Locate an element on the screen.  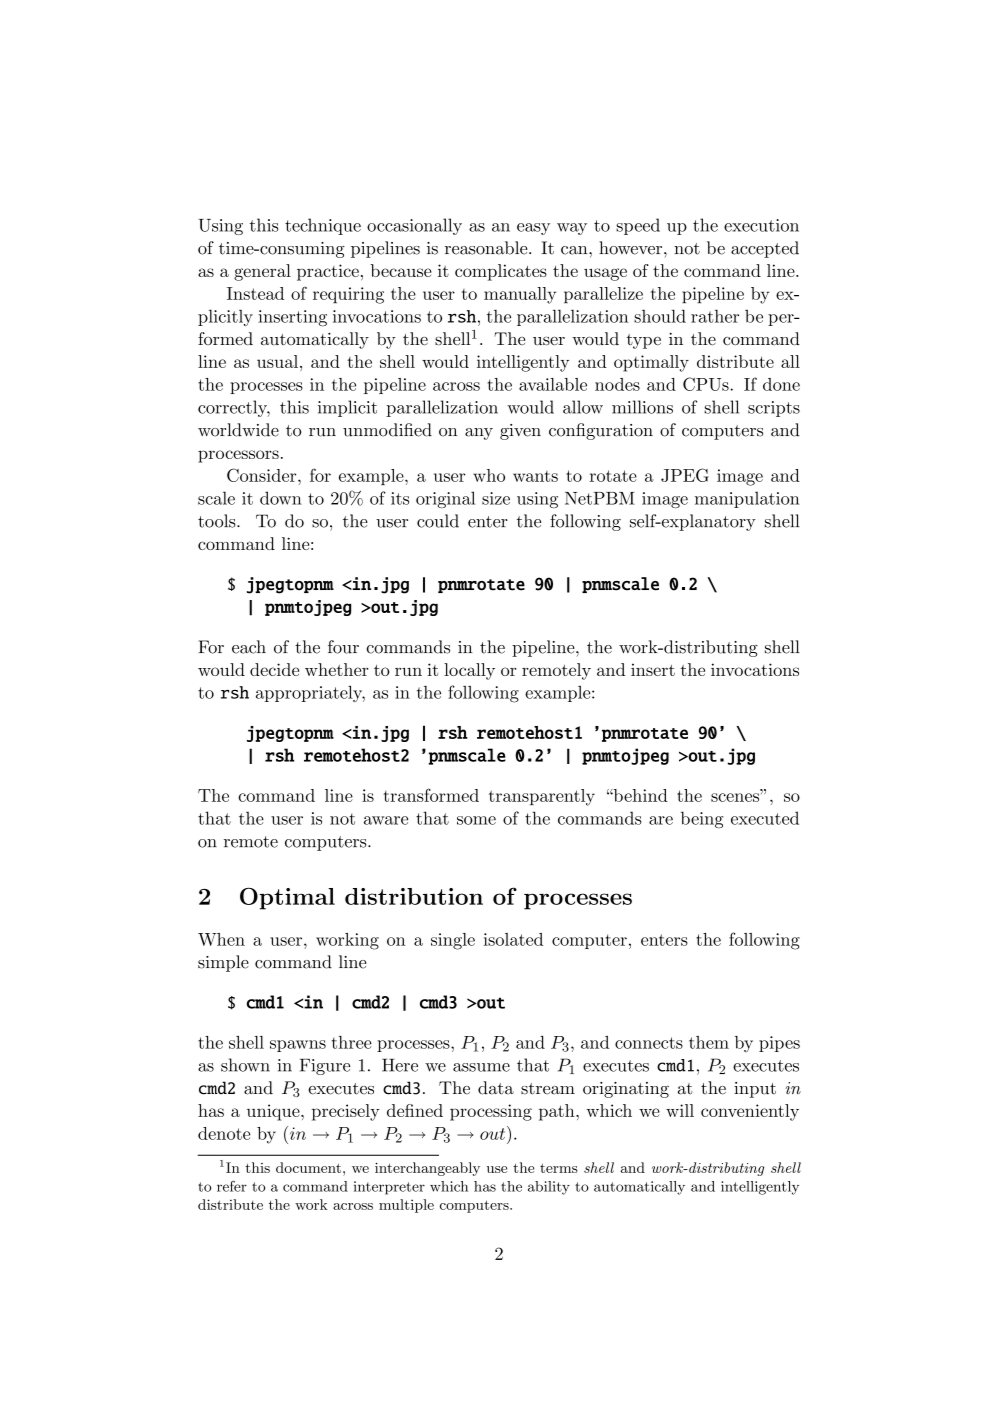
general is located at coordinates (262, 272).
